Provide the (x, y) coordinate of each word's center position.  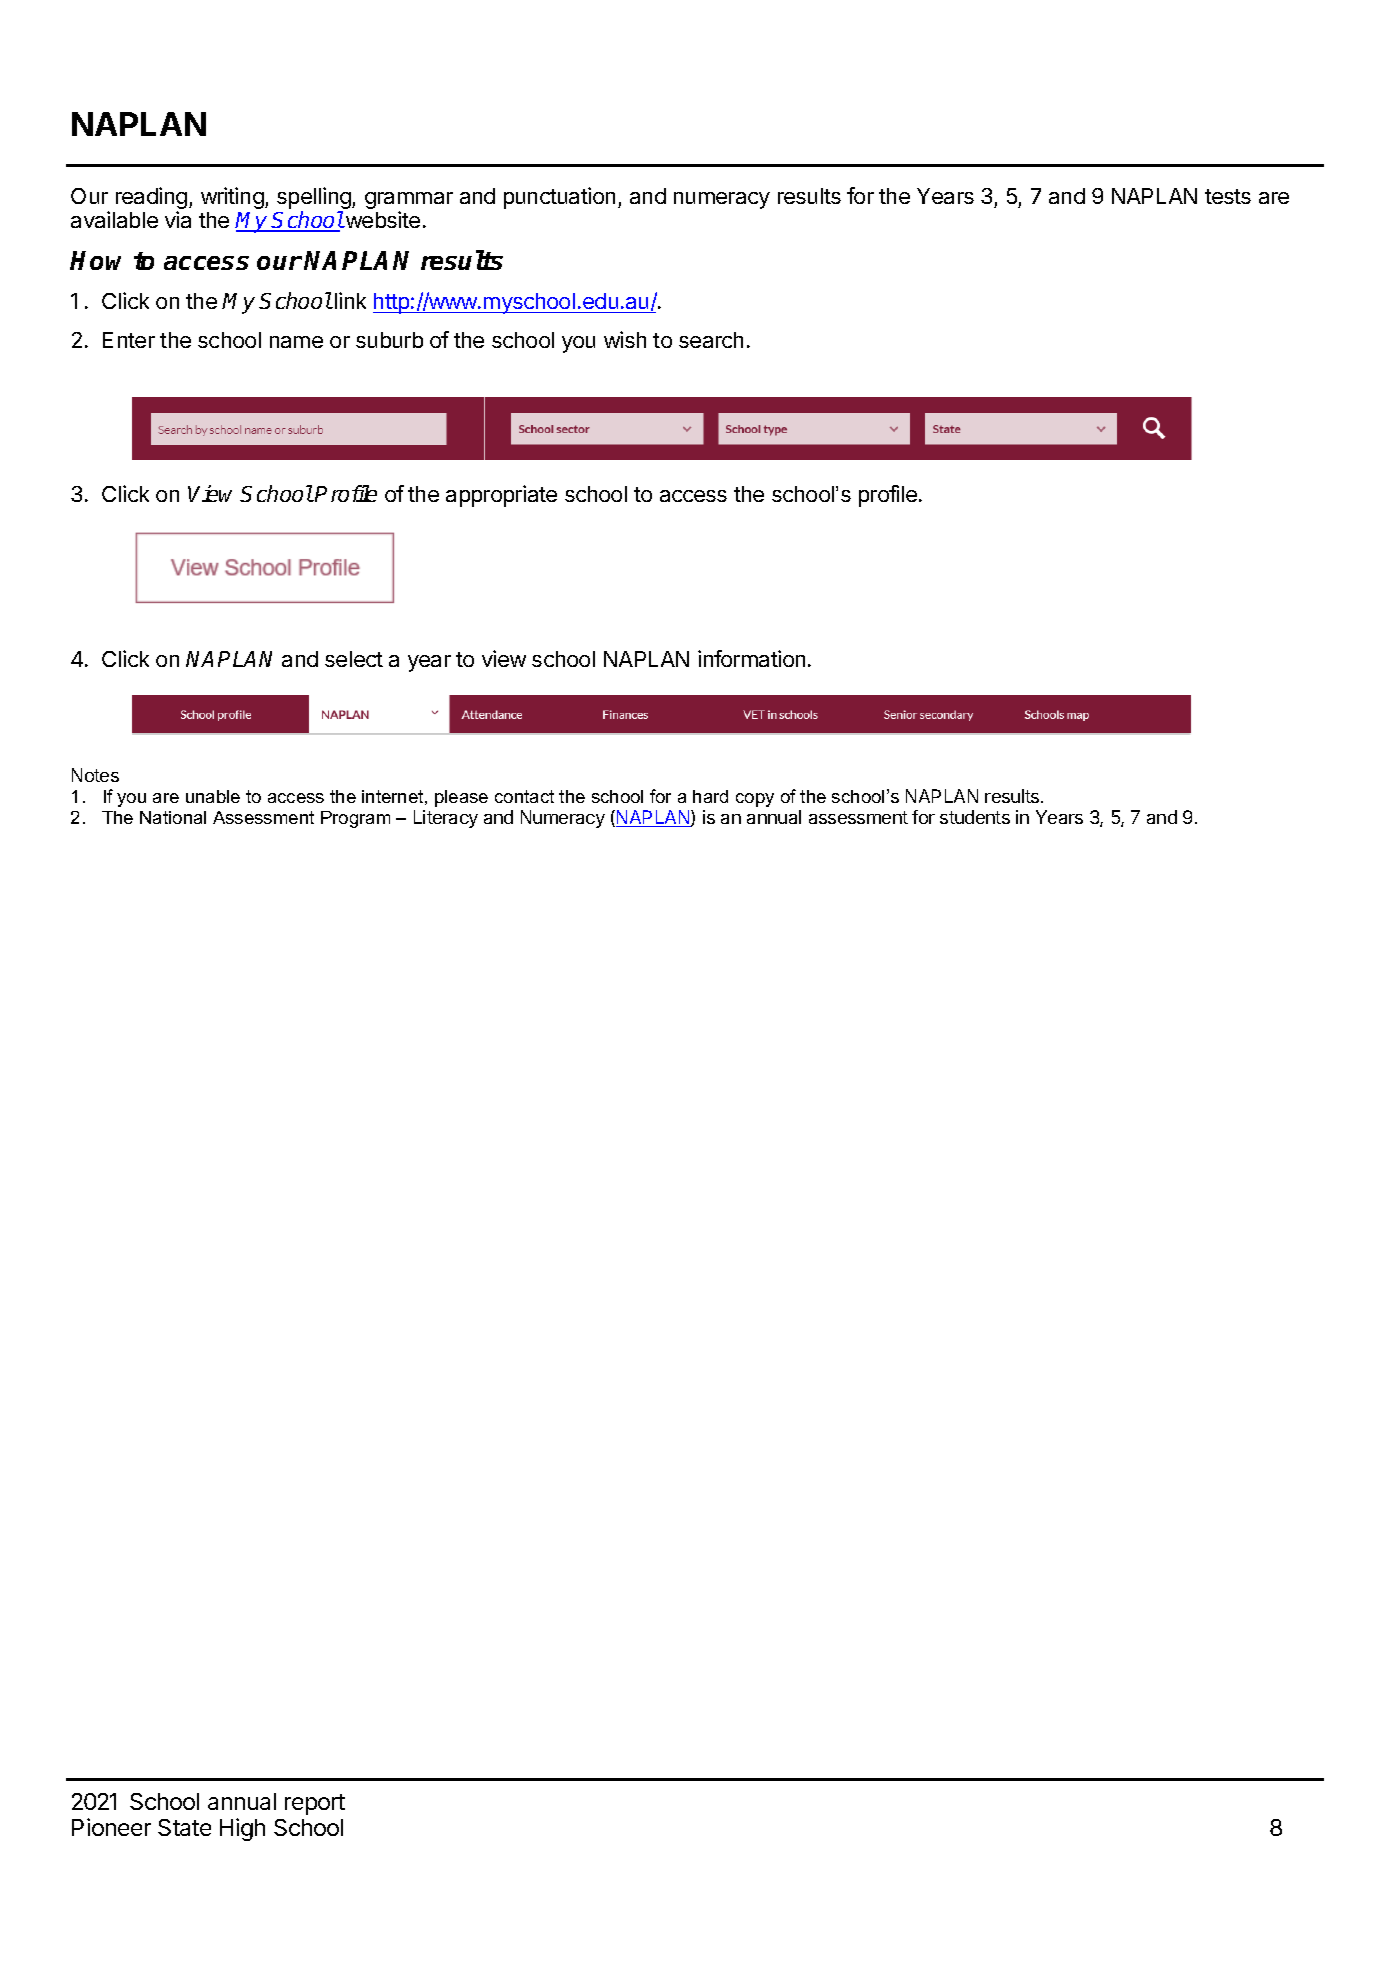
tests (1228, 196)
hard (710, 796)
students (975, 817)
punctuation (559, 198)
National (173, 817)
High (242, 1829)
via (178, 219)
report (315, 1804)
